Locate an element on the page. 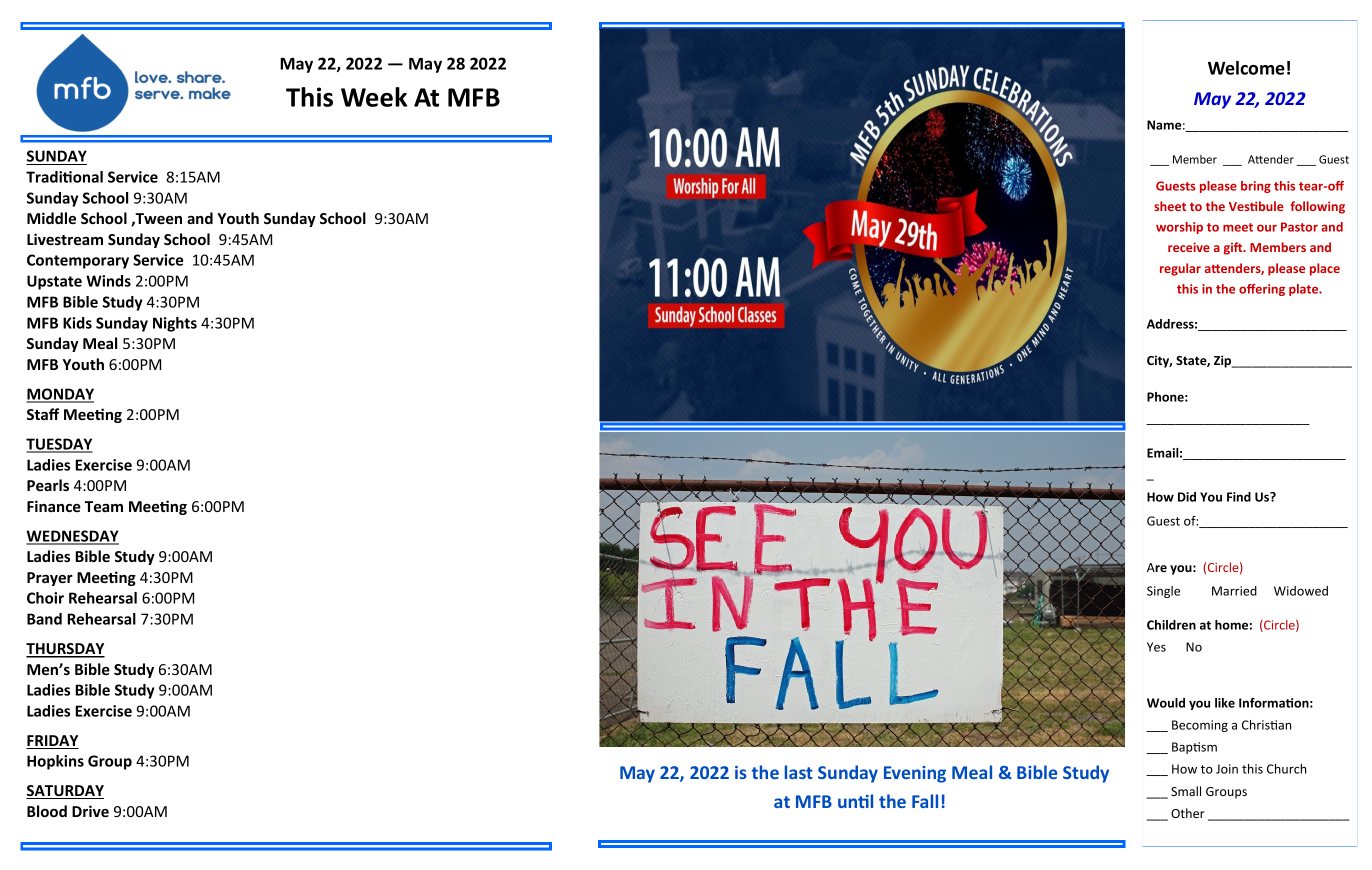  Week is located at coordinates (374, 97).
